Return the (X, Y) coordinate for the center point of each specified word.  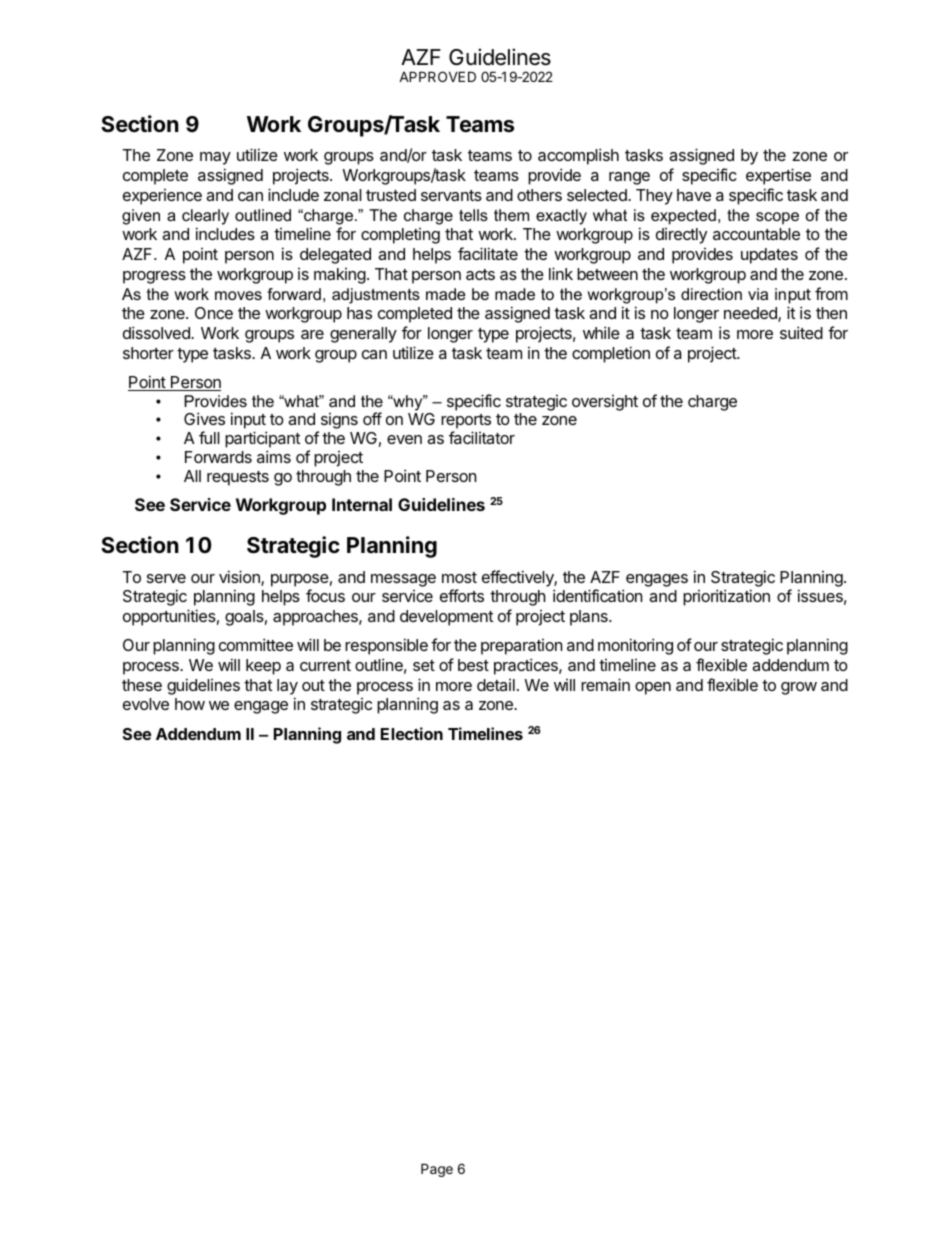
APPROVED (437, 76)
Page (437, 1170)
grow (799, 688)
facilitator (482, 437)
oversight (605, 403)
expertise (778, 176)
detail (496, 685)
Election (412, 733)
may (215, 158)
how (190, 704)
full (209, 437)
